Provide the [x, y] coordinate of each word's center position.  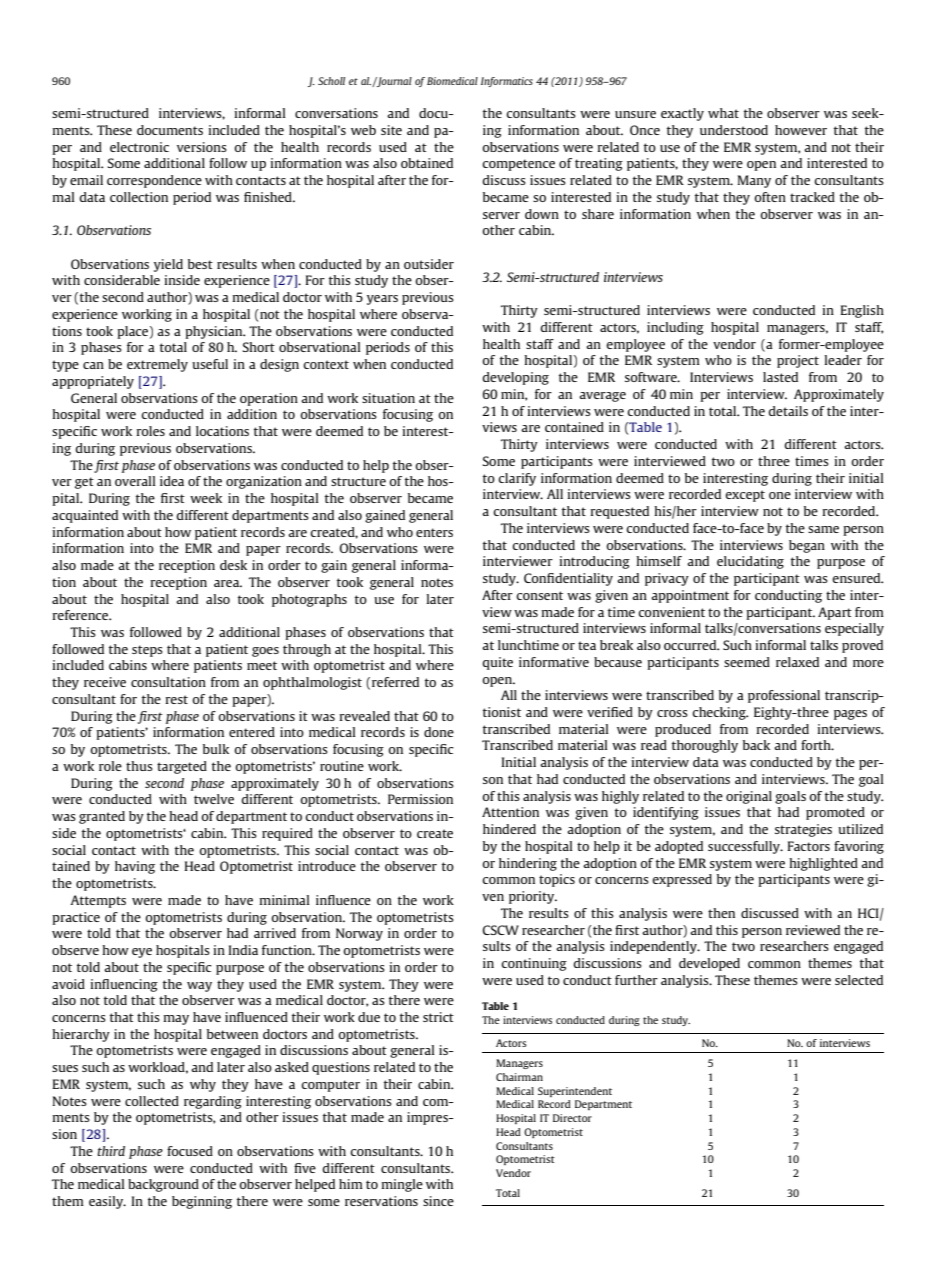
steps [147, 651]
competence [518, 165]
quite [497, 663]
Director [572, 1118]
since [438, 1201]
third [111, 1151]
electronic [139, 147]
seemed [747, 662]
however [801, 130]
